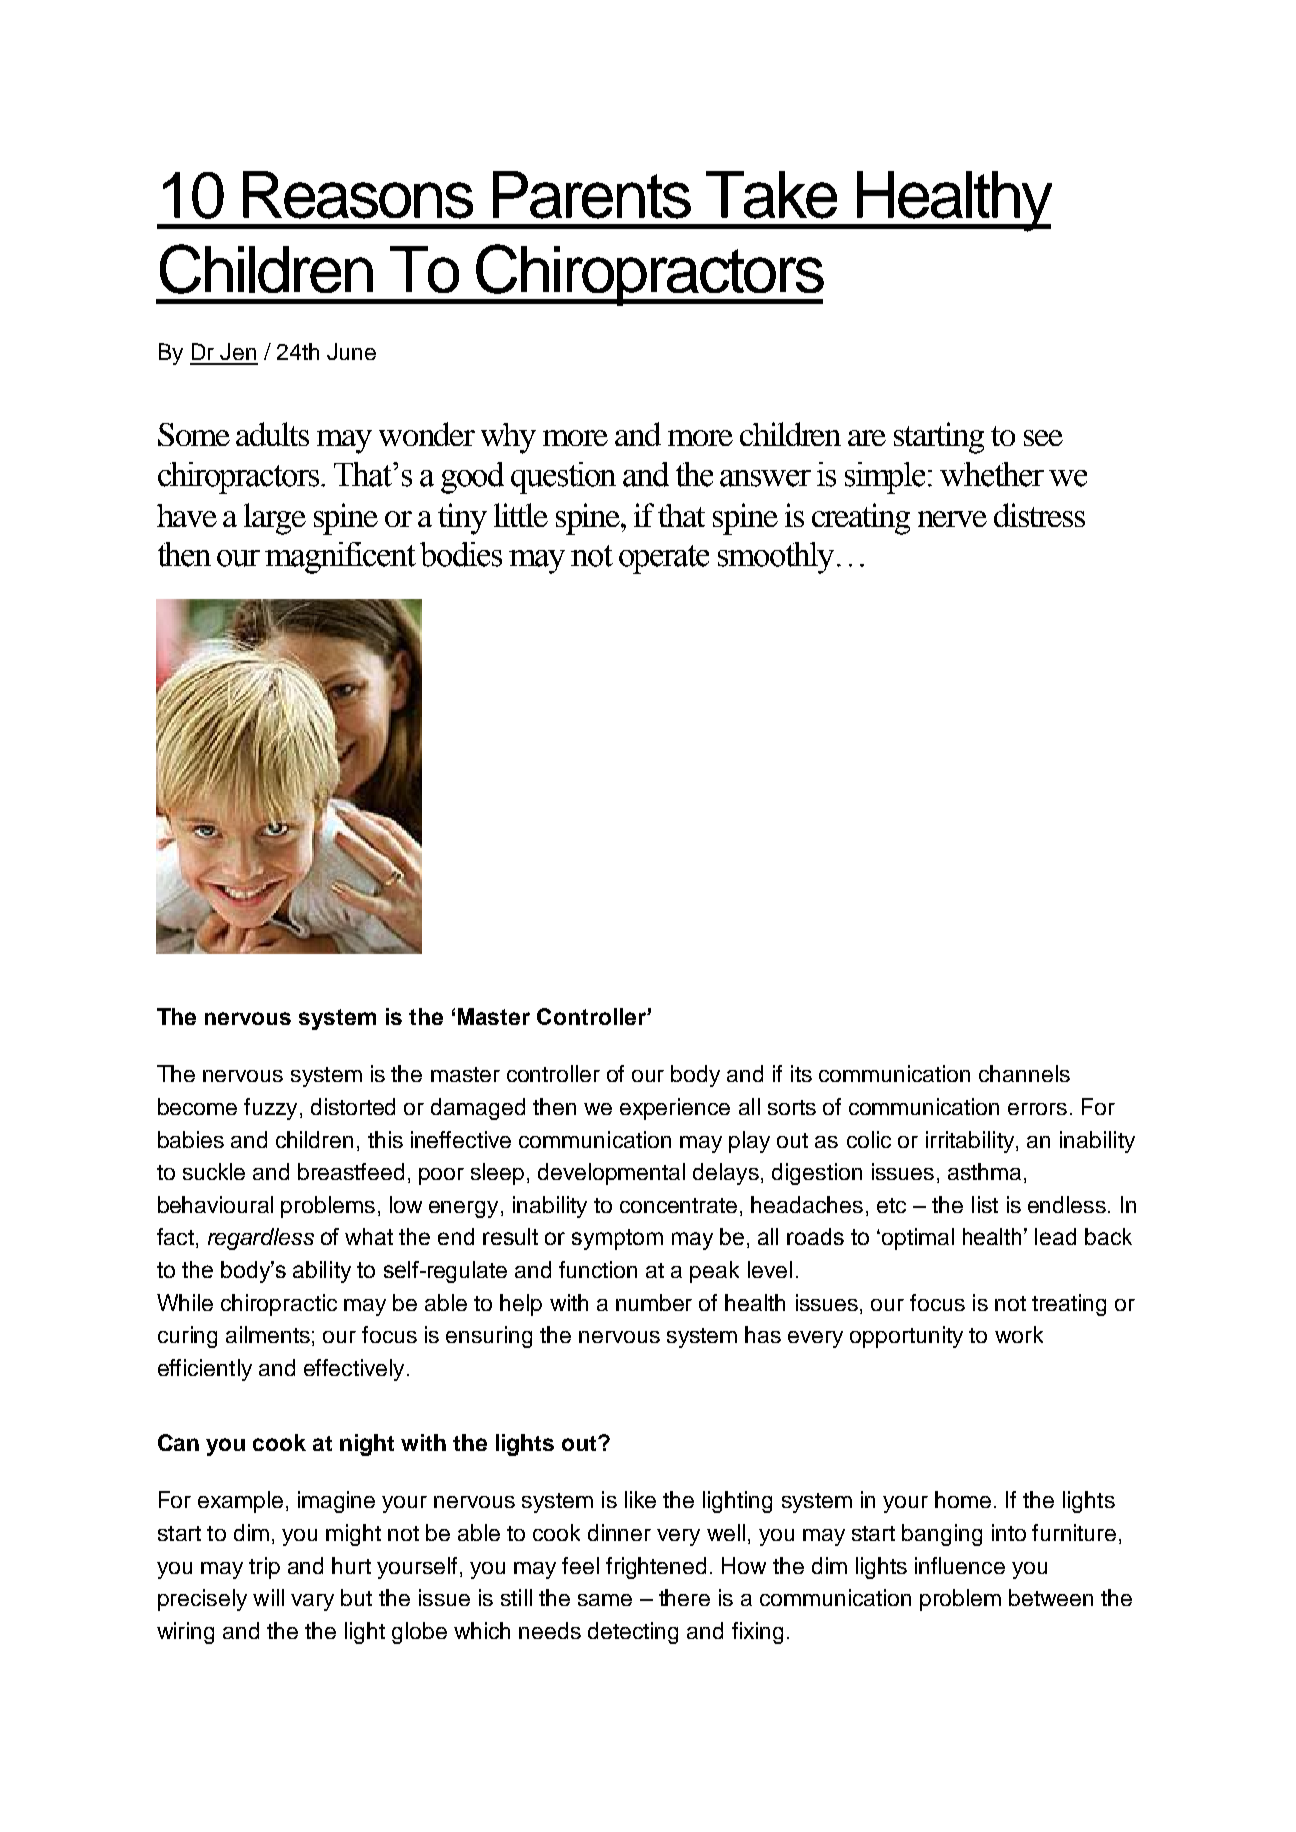  I want to click on experience, so click(675, 1109).
